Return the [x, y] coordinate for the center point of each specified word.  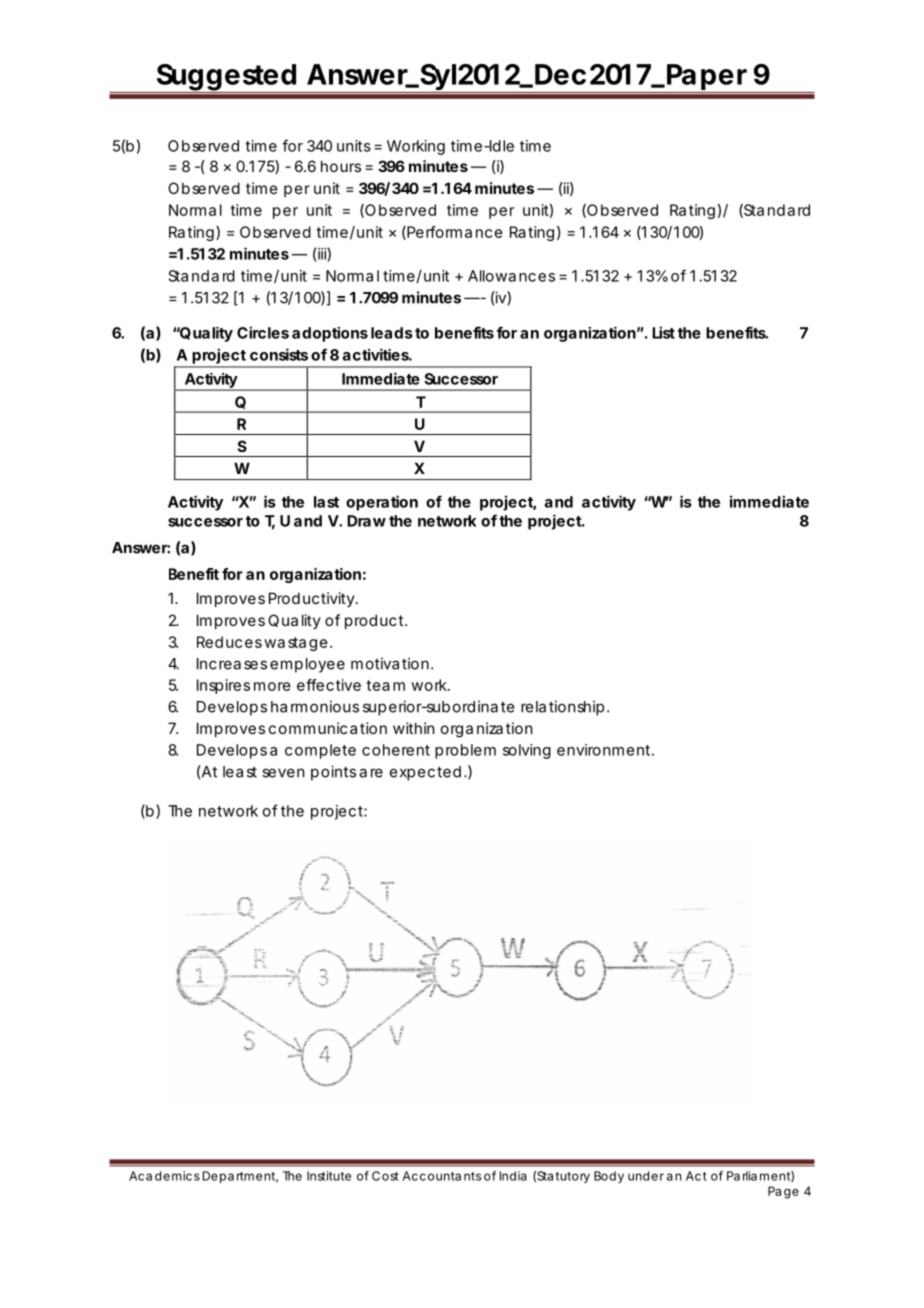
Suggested [226, 78]
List [663, 332]
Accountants [442, 1176]
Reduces [229, 642]
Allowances [511, 276]
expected [425, 773]
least [240, 772]
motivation [391, 663]
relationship [564, 708]
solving [527, 751]
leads [392, 333]
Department [240, 1177]
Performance [454, 233]
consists [279, 354]
